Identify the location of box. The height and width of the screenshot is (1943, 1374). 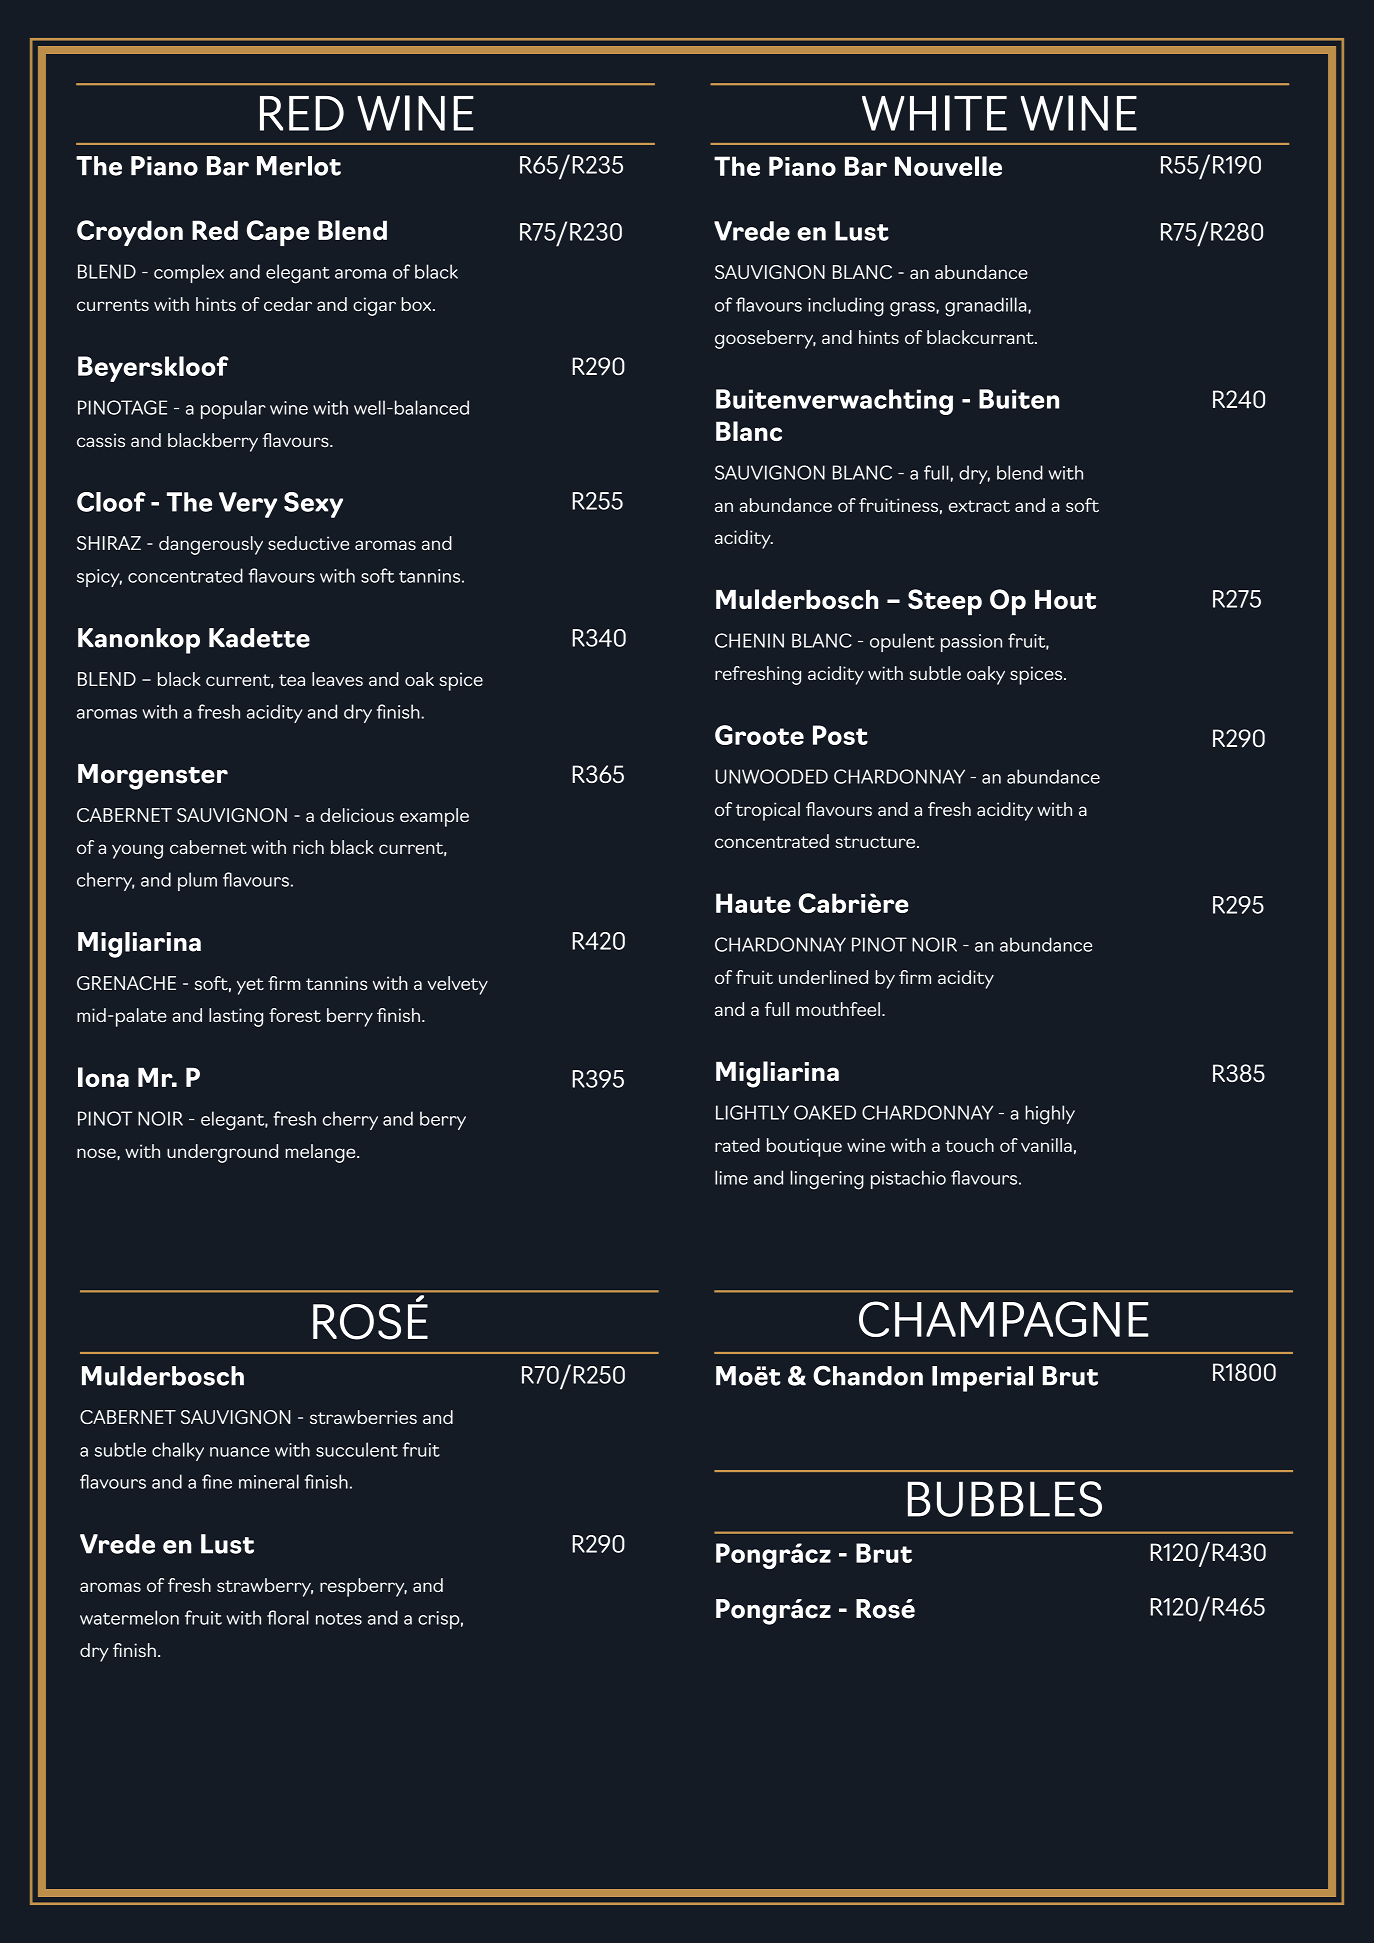
(417, 304).
